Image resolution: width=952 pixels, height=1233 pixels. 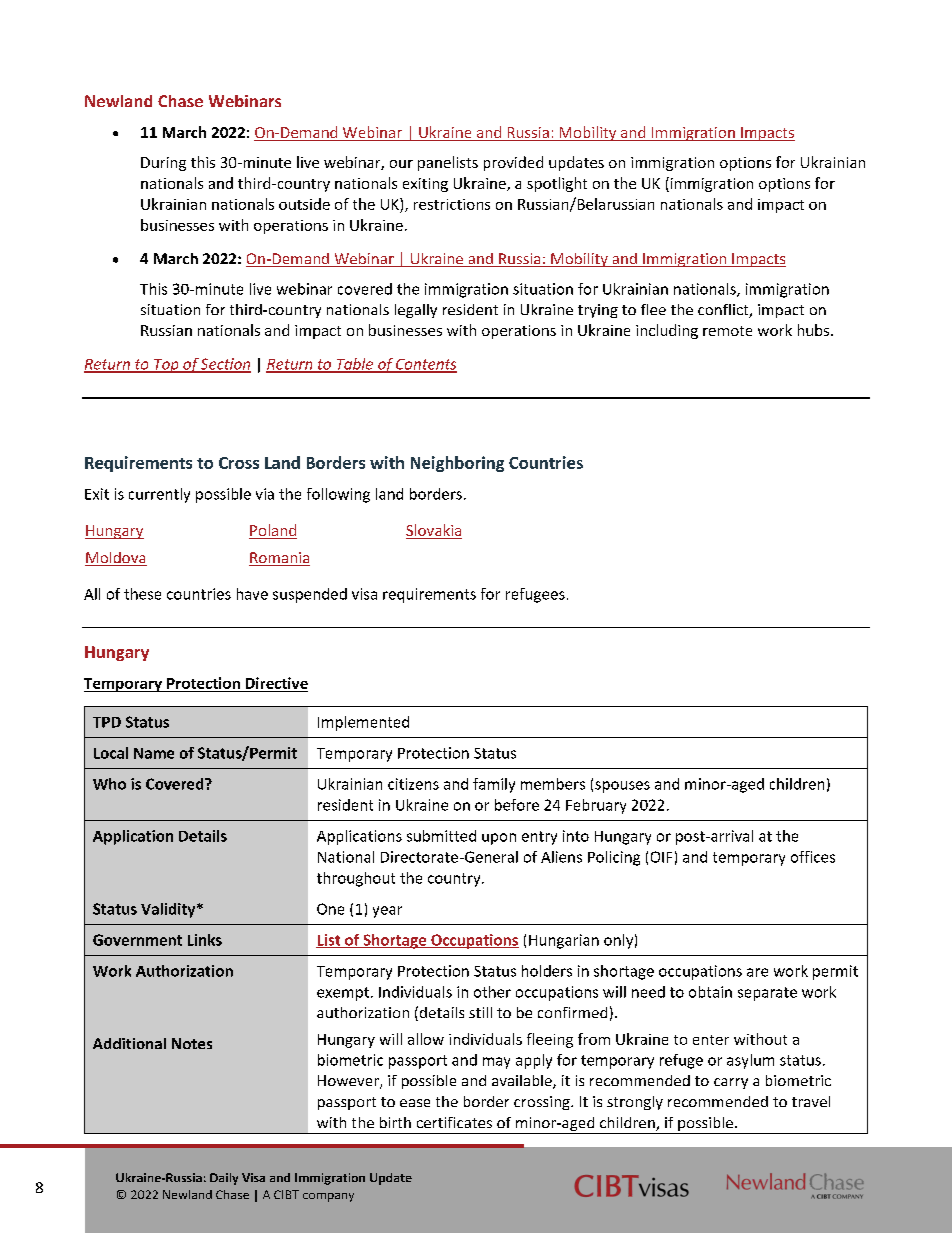 I want to click on certificates, so click(x=454, y=1122).
